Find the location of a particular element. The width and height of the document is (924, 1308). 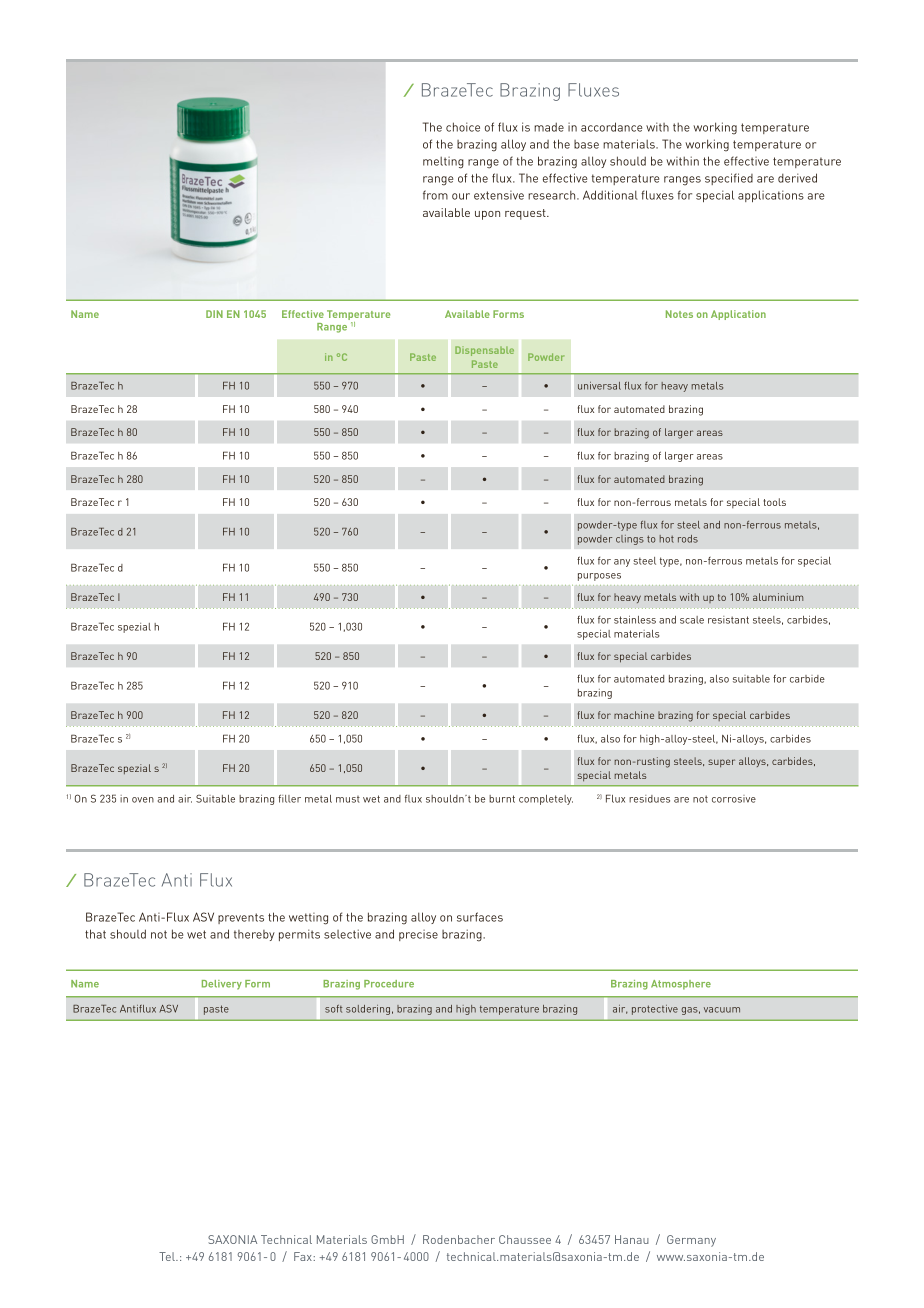

surfaces is located at coordinates (480, 917).
